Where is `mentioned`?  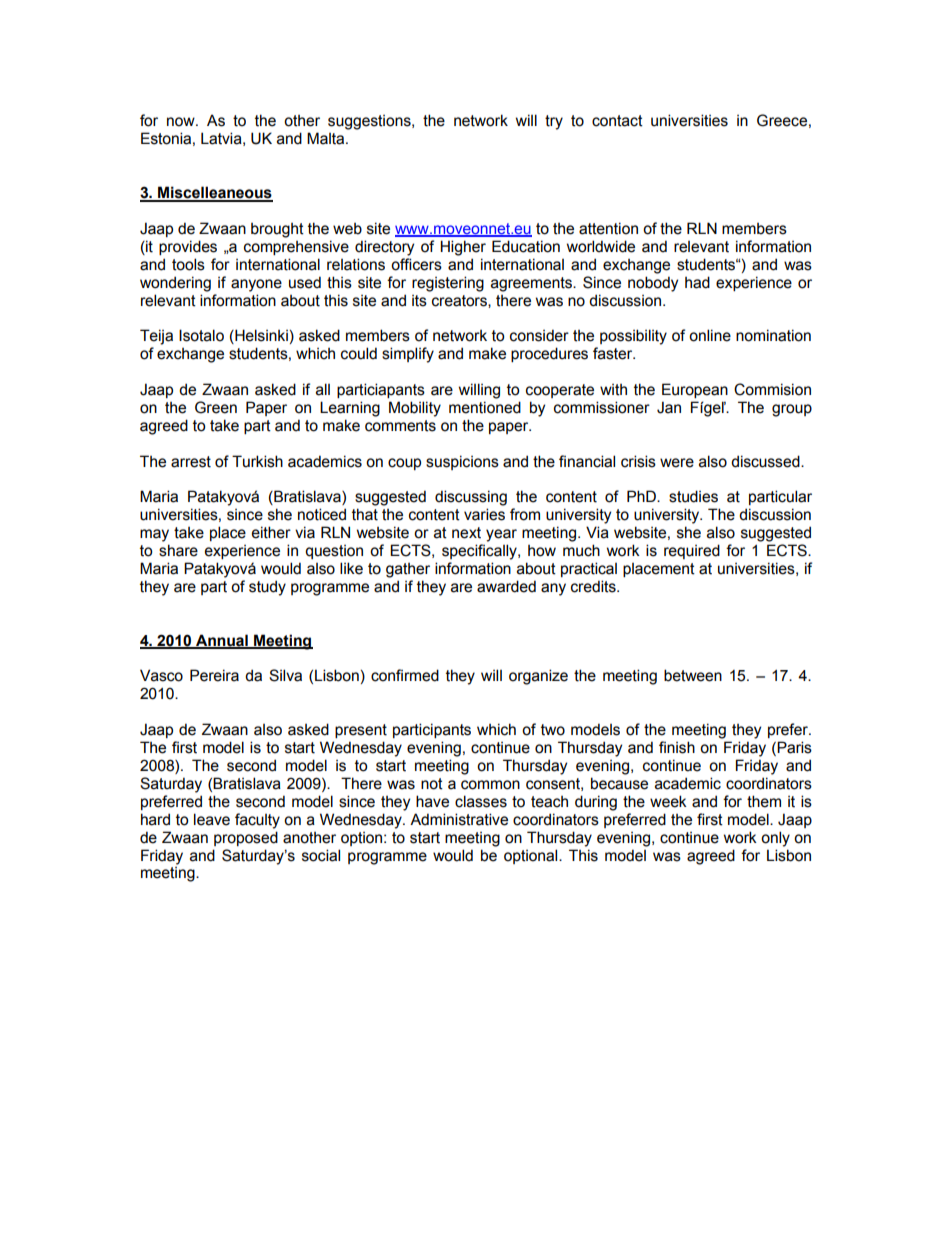 mentioned is located at coordinates (485, 407).
